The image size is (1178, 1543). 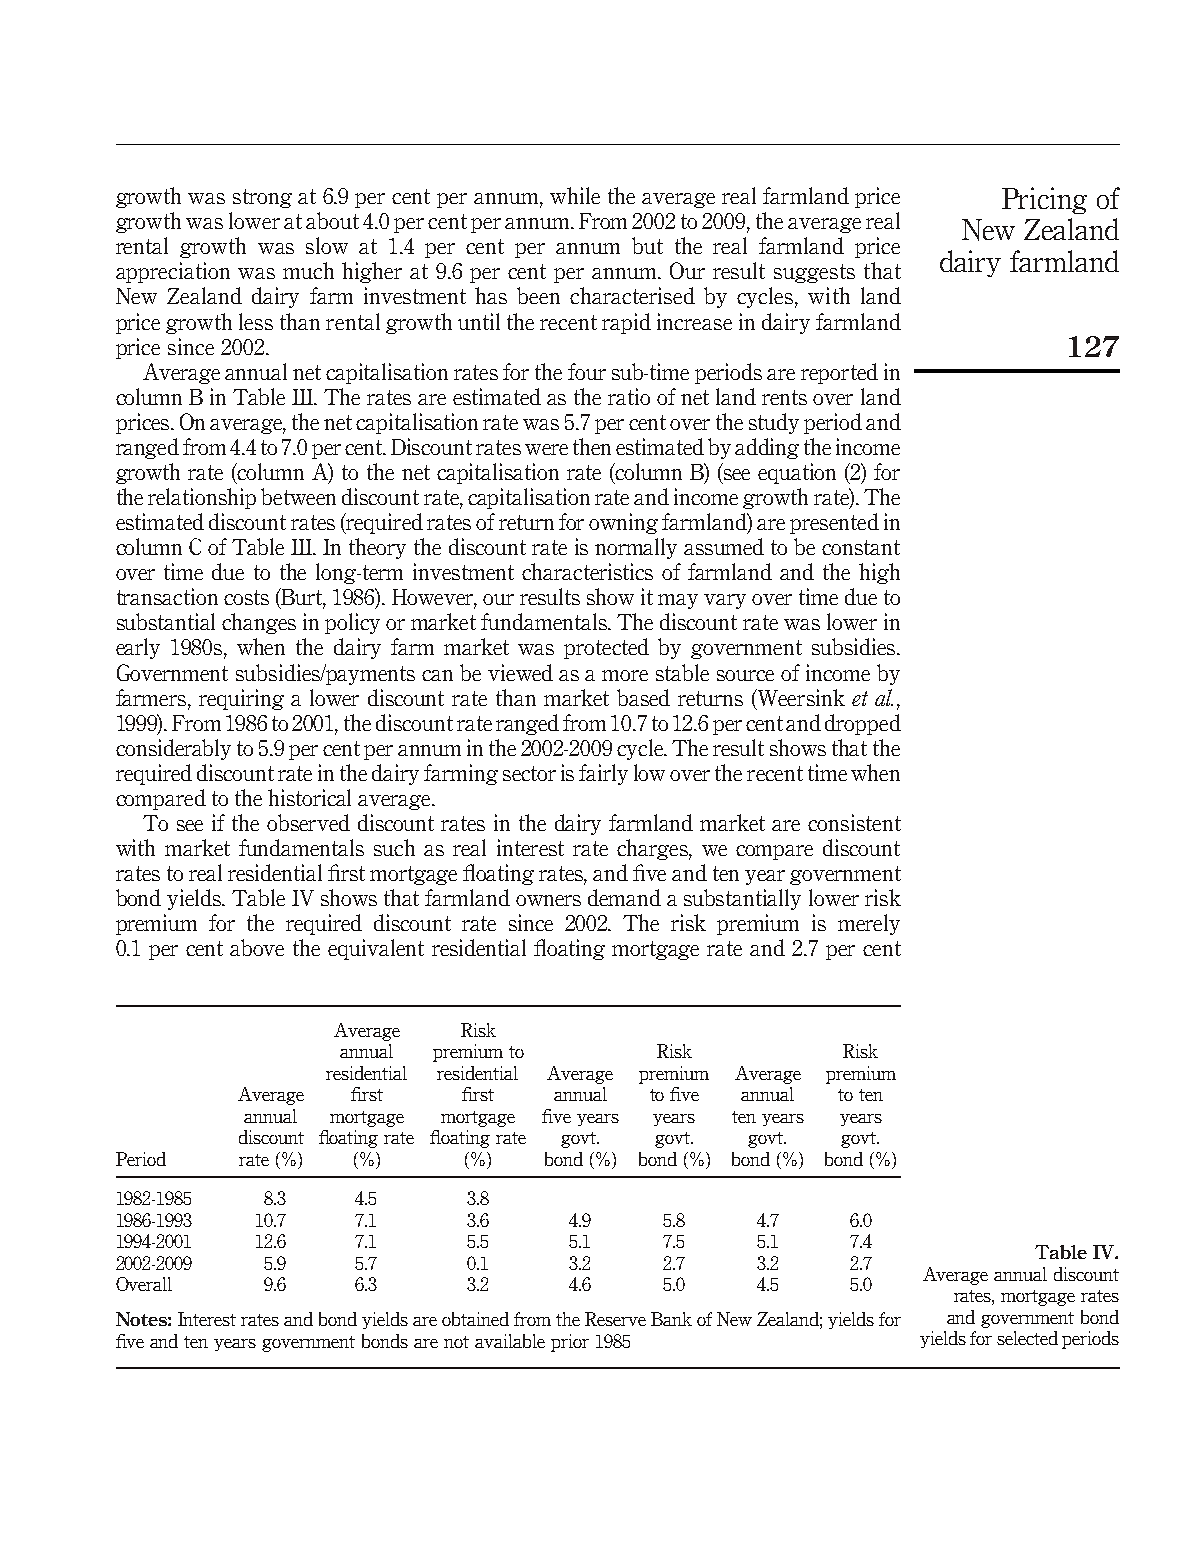 What do you see at coordinates (309, 797) in the page?
I see `historical` at bounding box center [309, 797].
